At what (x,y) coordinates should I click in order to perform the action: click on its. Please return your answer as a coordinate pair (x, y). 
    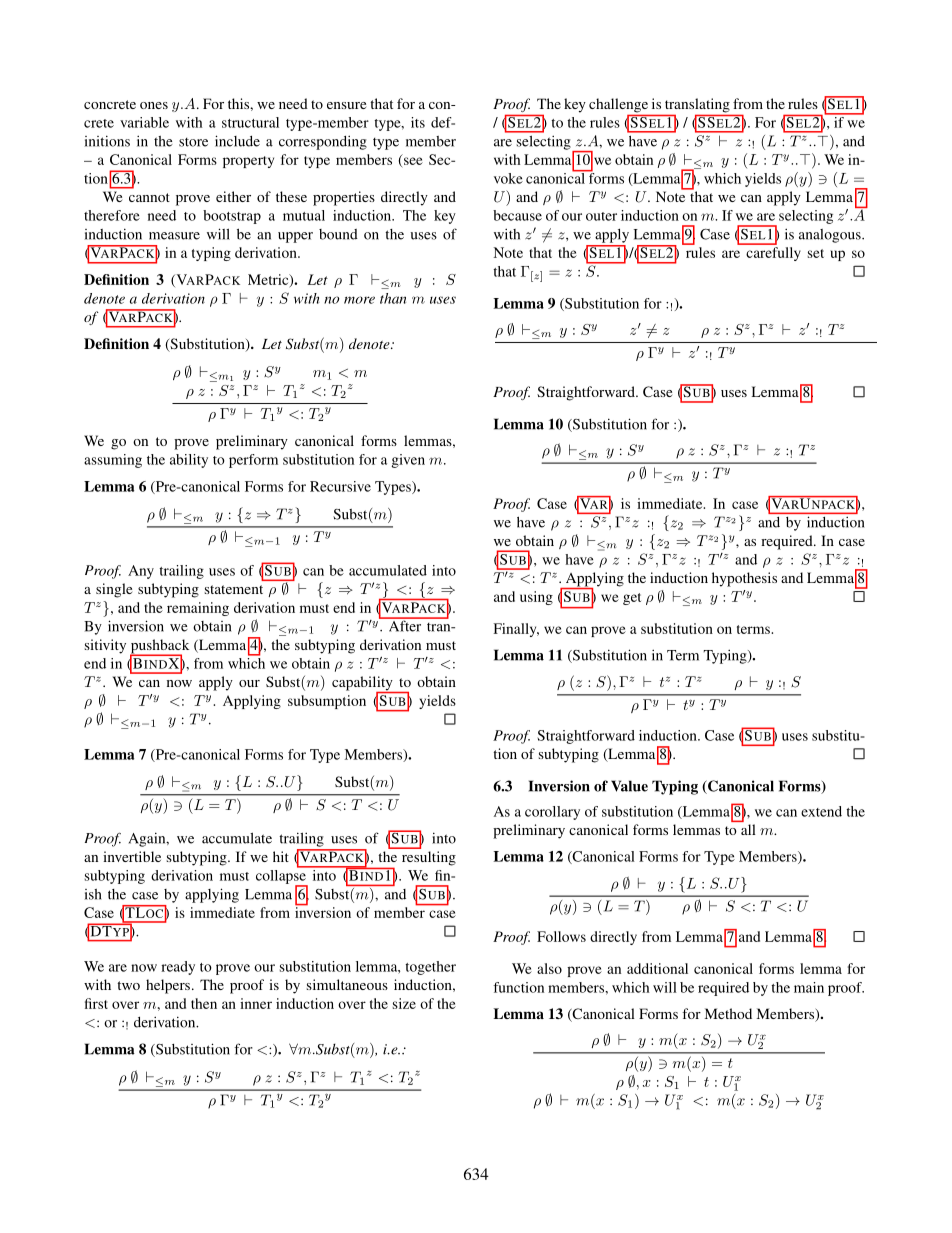
    Looking at the image, I should click on (418, 122).
